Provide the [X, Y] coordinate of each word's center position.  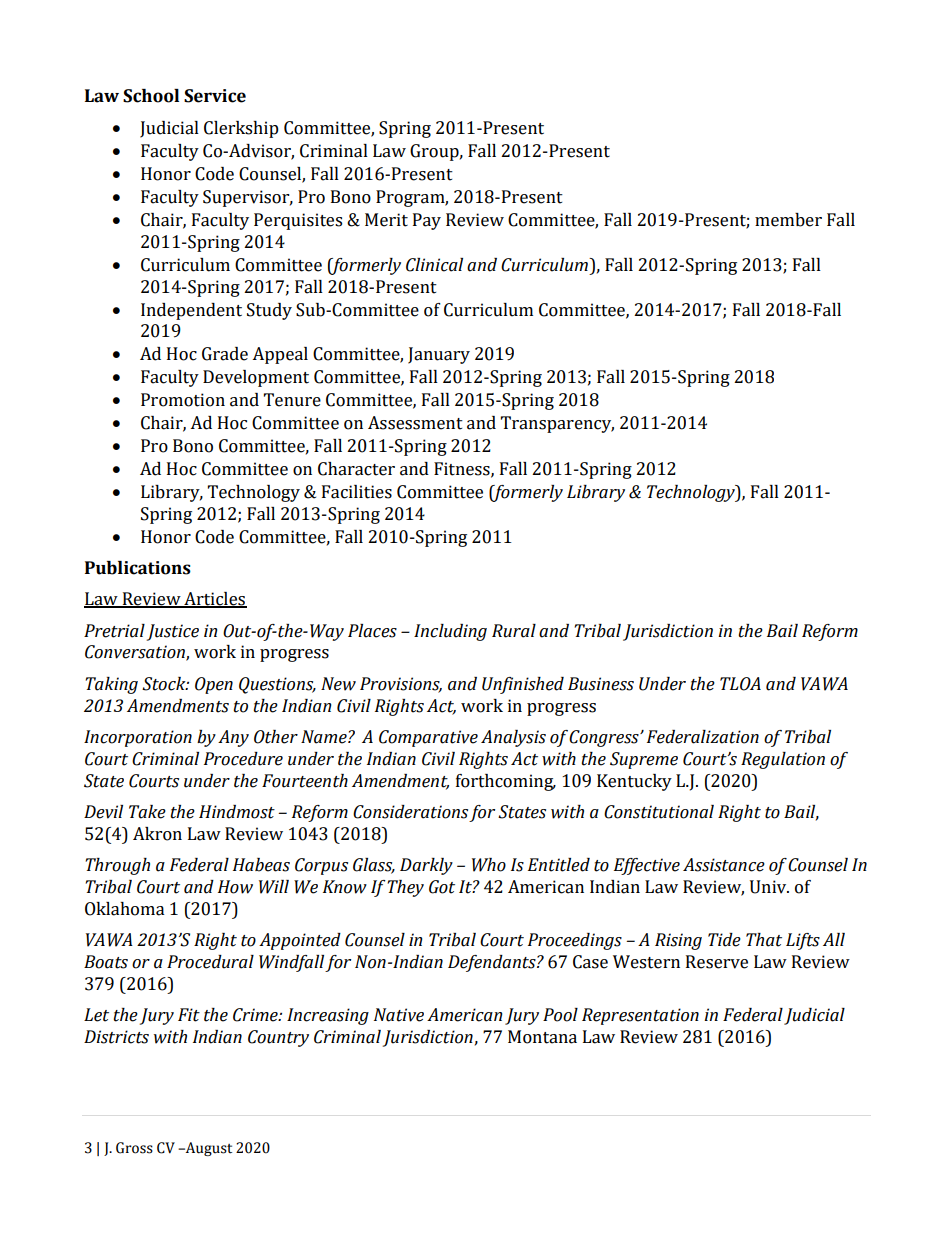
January [439, 355]
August [208, 1149]
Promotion [183, 400]
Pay [427, 221]
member [788, 220]
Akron [157, 834]
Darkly [426, 866]
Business [601, 684]
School [151, 96]
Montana [542, 1037]
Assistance [724, 865]
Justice [173, 632]
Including [450, 632]
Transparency [557, 424]
